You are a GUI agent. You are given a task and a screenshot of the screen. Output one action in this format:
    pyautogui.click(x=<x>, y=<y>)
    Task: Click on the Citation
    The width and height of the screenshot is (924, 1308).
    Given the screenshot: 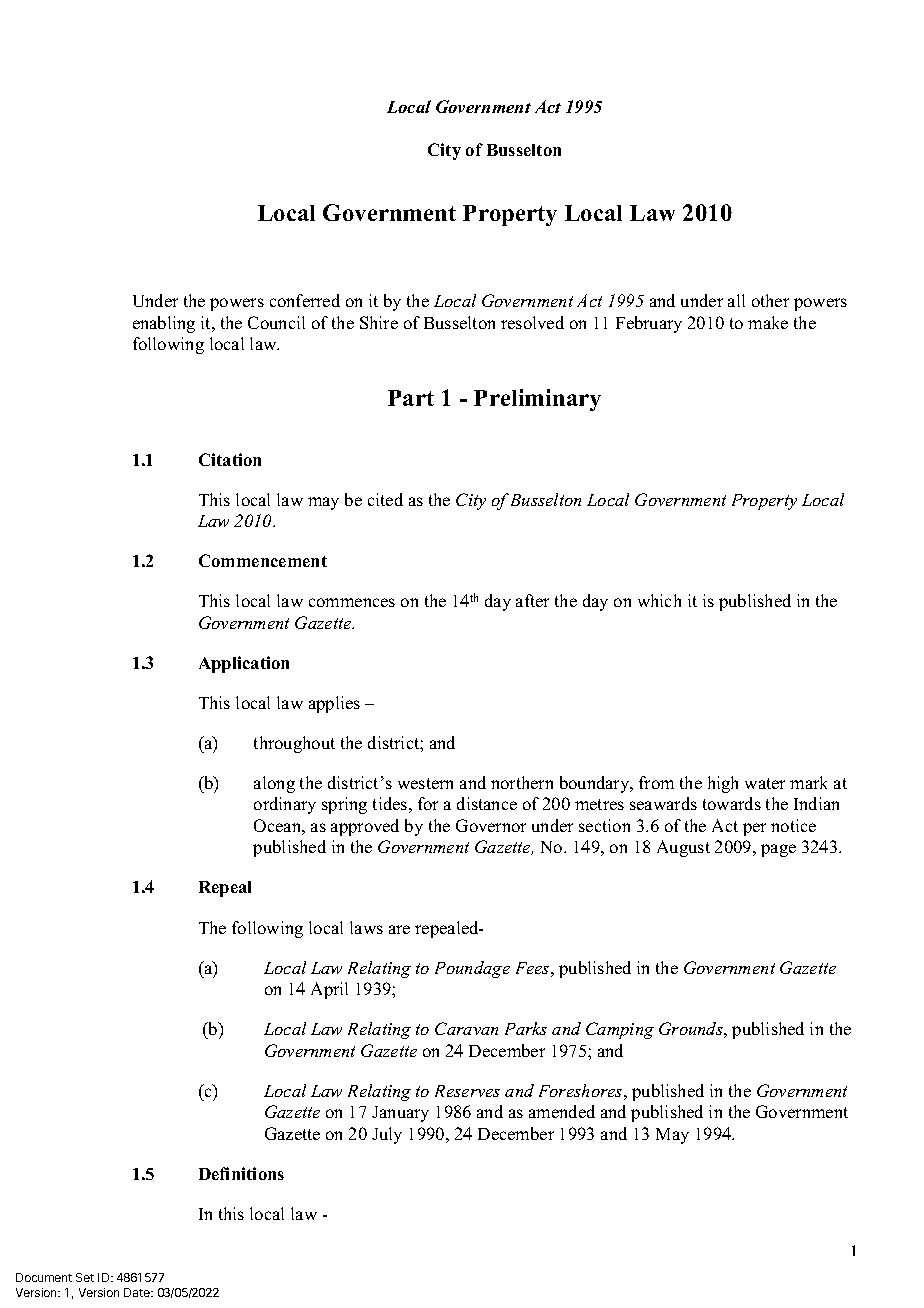 What is the action you would take?
    pyautogui.click(x=230, y=459)
